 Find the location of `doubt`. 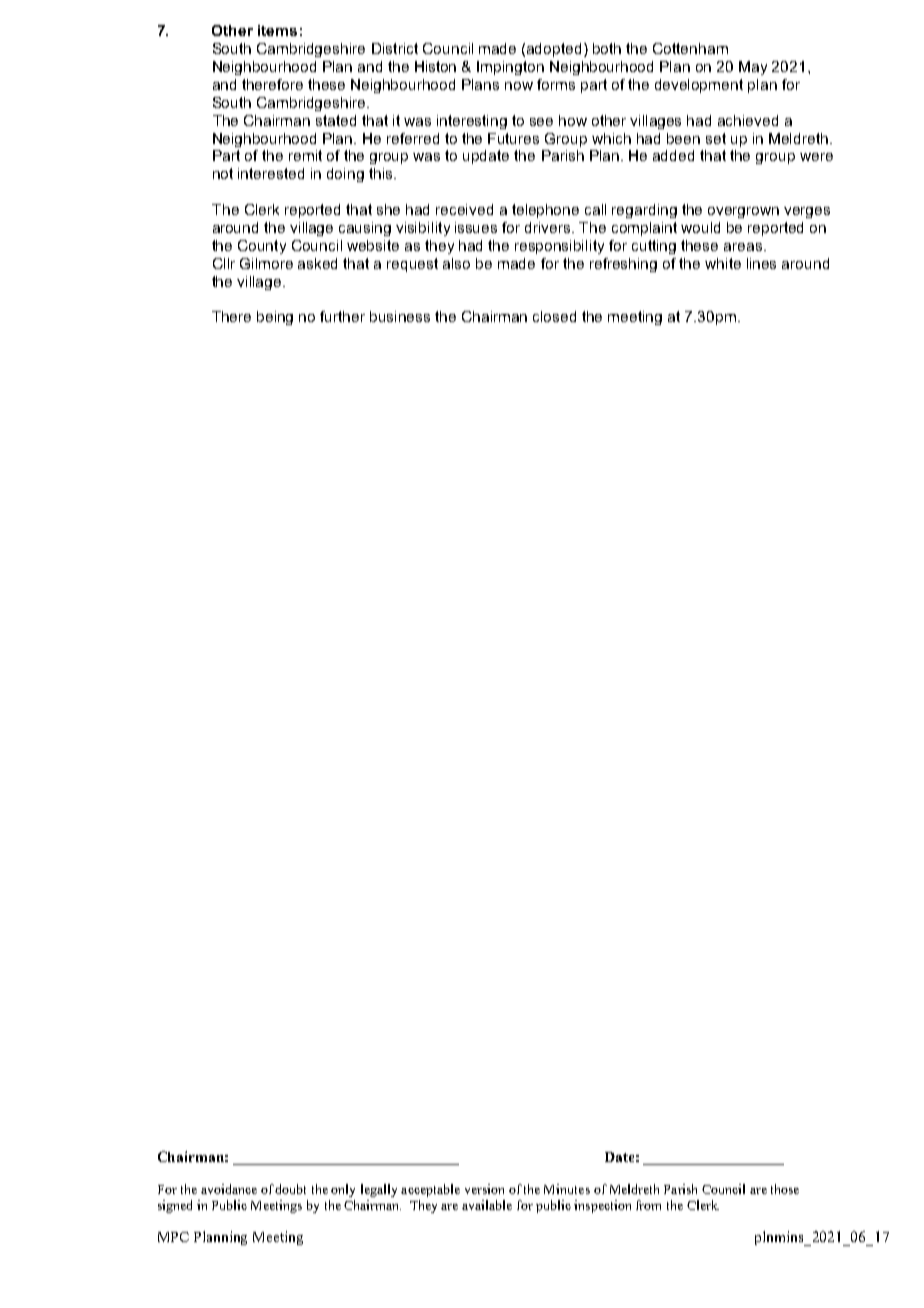

doubt is located at coordinates (290, 1189).
